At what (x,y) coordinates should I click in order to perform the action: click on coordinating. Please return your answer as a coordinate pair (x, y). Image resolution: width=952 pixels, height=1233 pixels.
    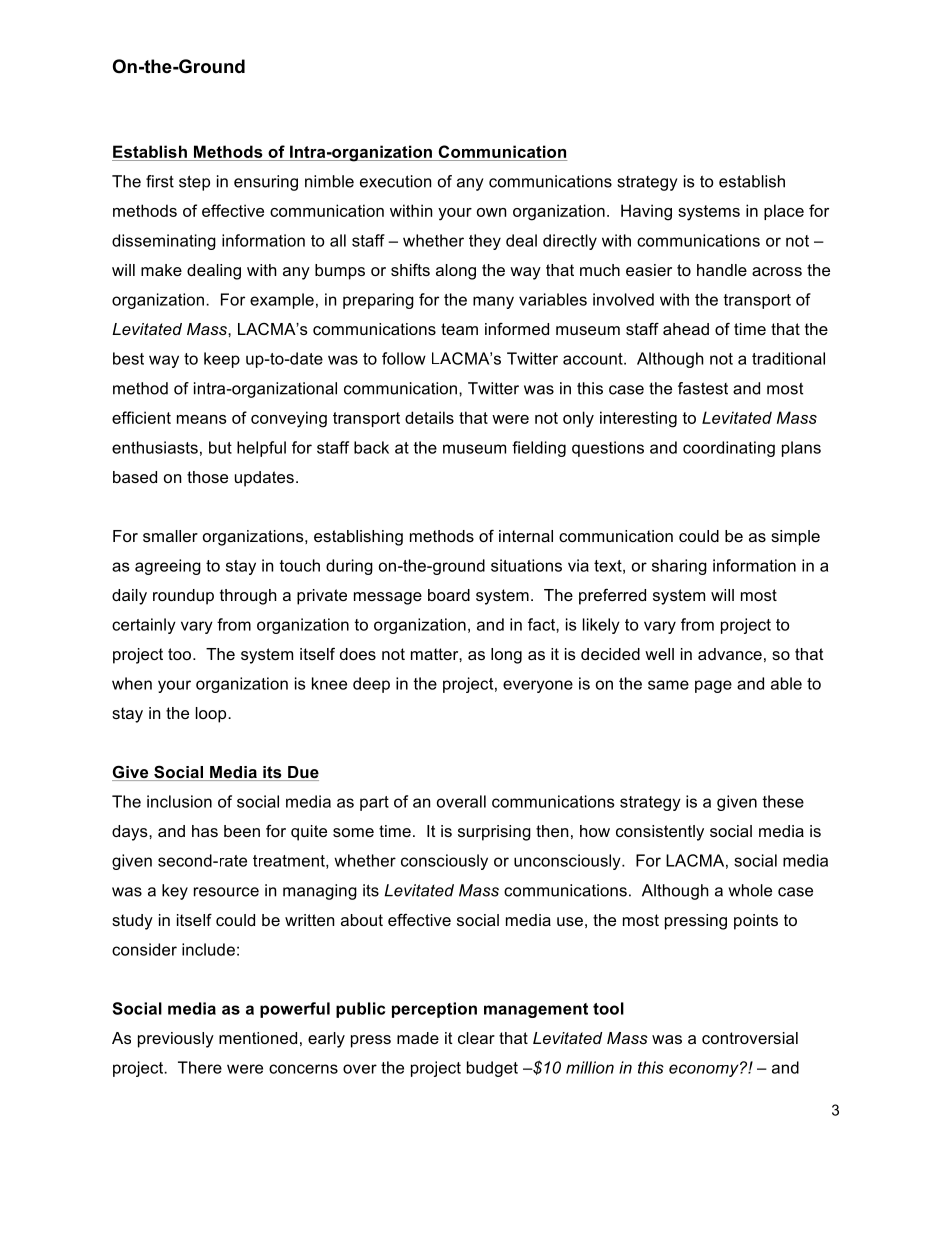
    Looking at the image, I should click on (729, 449).
